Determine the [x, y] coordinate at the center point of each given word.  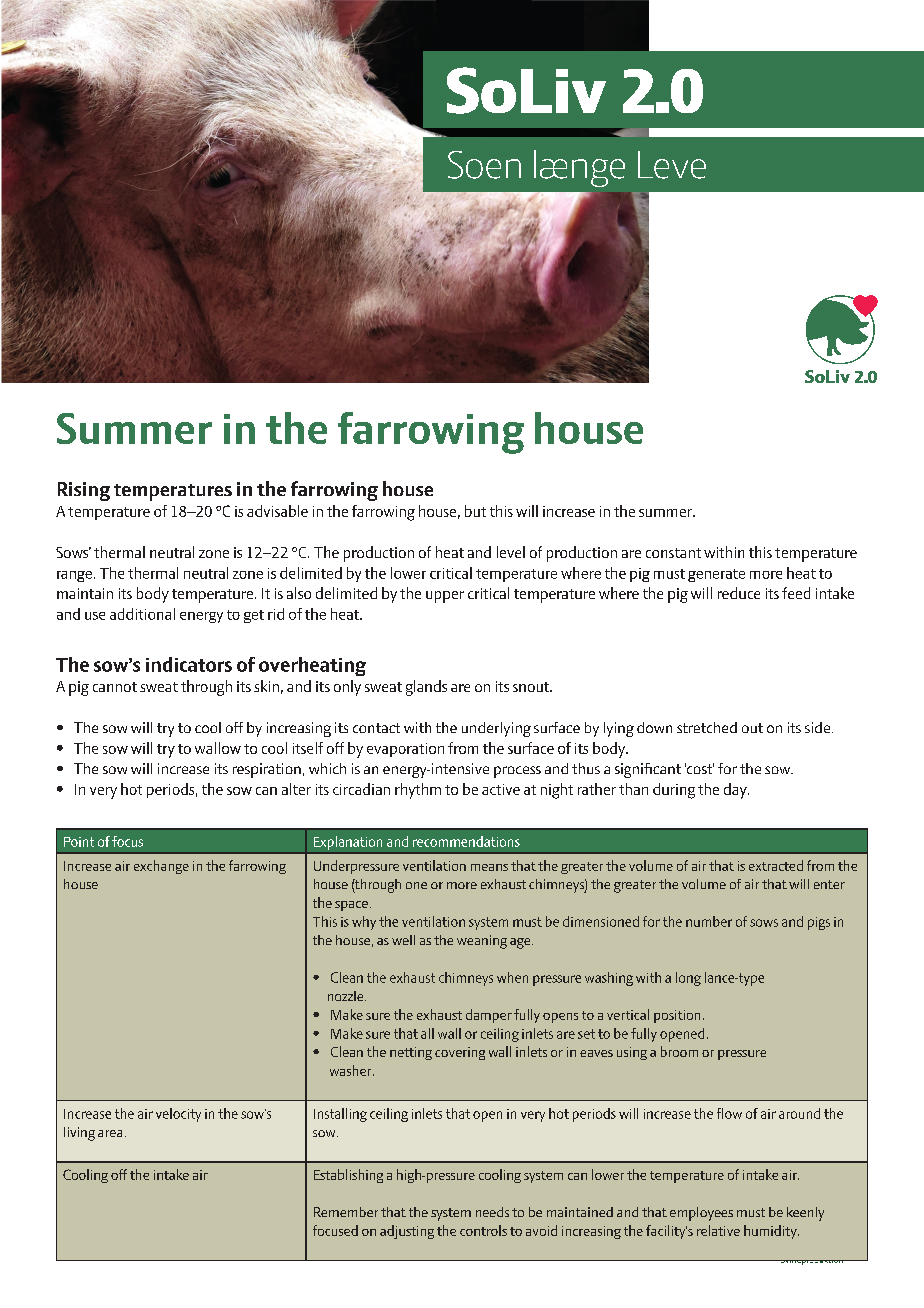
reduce [739, 593]
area [110, 1133]
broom [679, 1051]
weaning [482, 942]
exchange [161, 867]
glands [426, 688]
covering [460, 1053]
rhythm [418, 791]
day [736, 791]
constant [673, 553]
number [709, 921]
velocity [178, 1115]
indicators [189, 664]
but [475, 511]
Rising [84, 491]
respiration [267, 770]
